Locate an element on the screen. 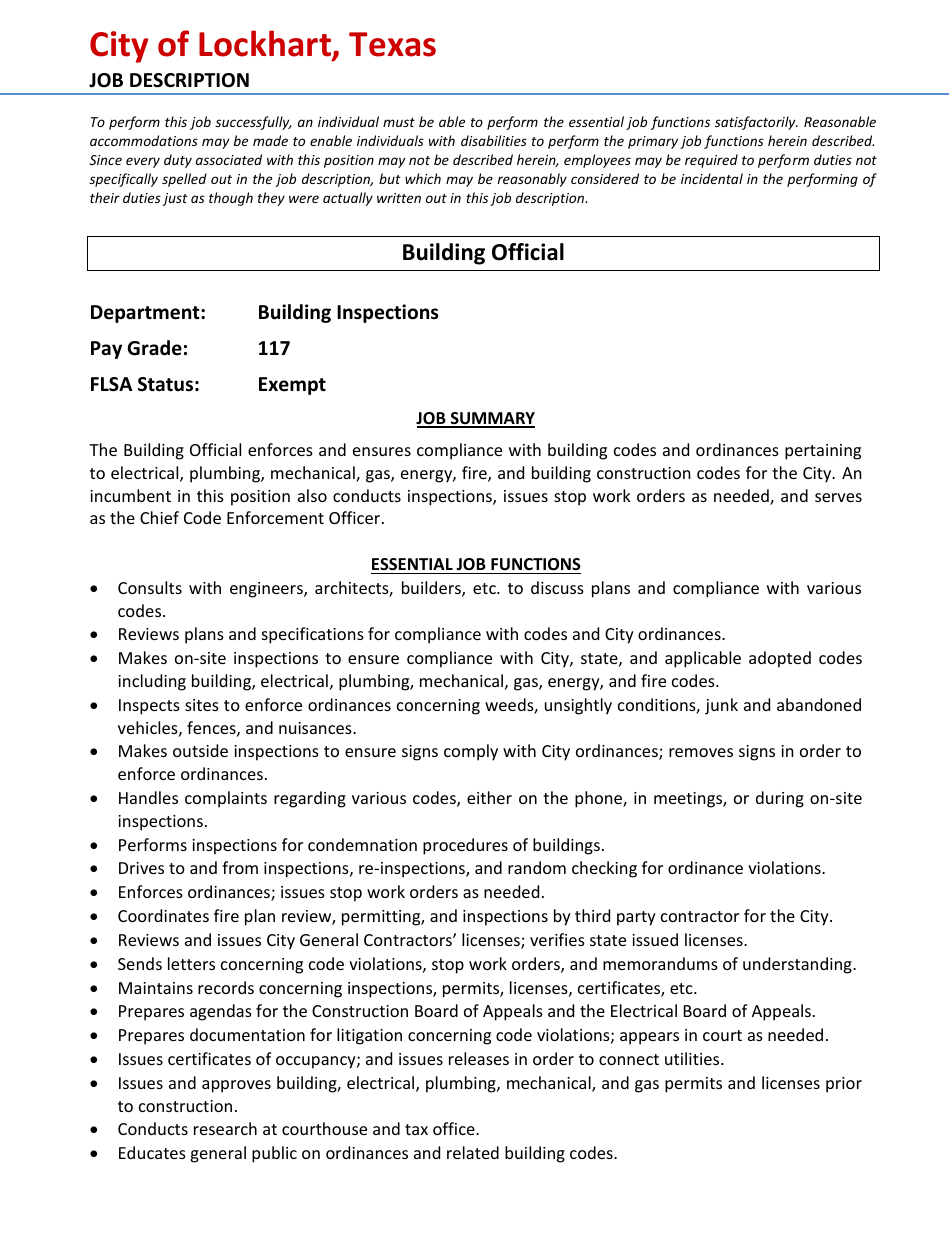 This screenshot has height=1233, width=952. disabilities is located at coordinates (494, 140).
